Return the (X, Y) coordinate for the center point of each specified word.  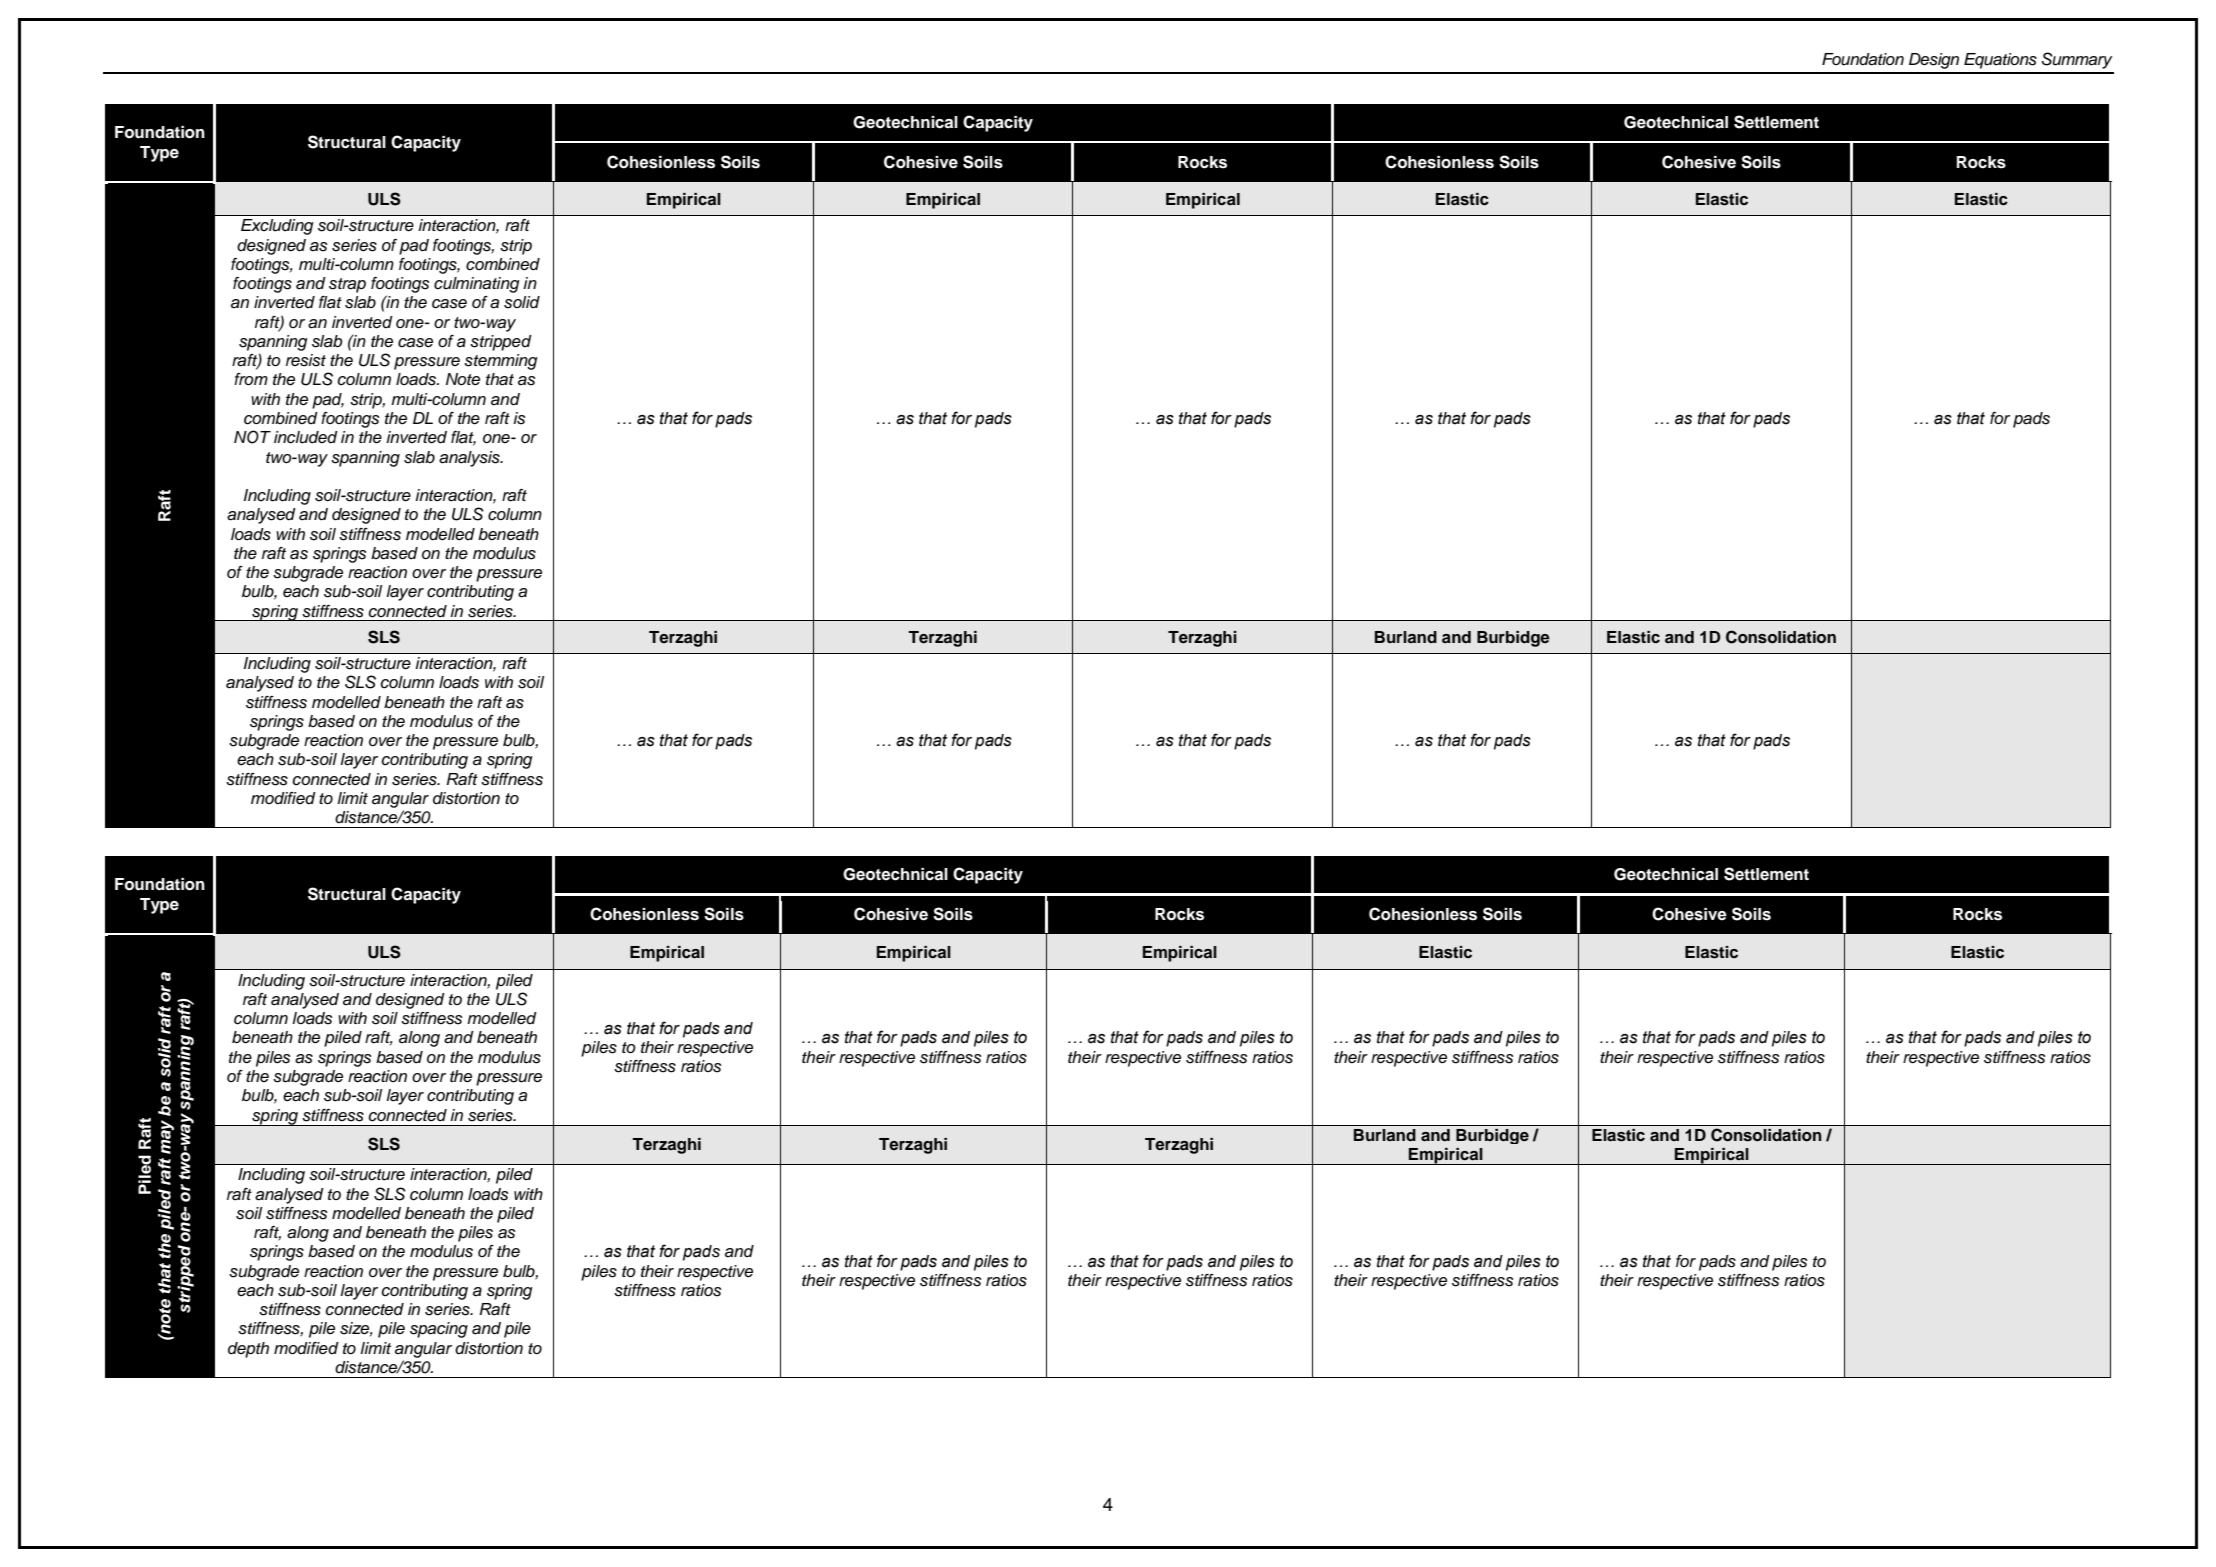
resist (306, 360)
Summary (2077, 60)
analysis (470, 459)
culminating (477, 285)
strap (347, 285)
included (306, 437)
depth (248, 1350)
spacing (439, 1330)
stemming (501, 362)
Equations (2000, 61)
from (251, 379)
